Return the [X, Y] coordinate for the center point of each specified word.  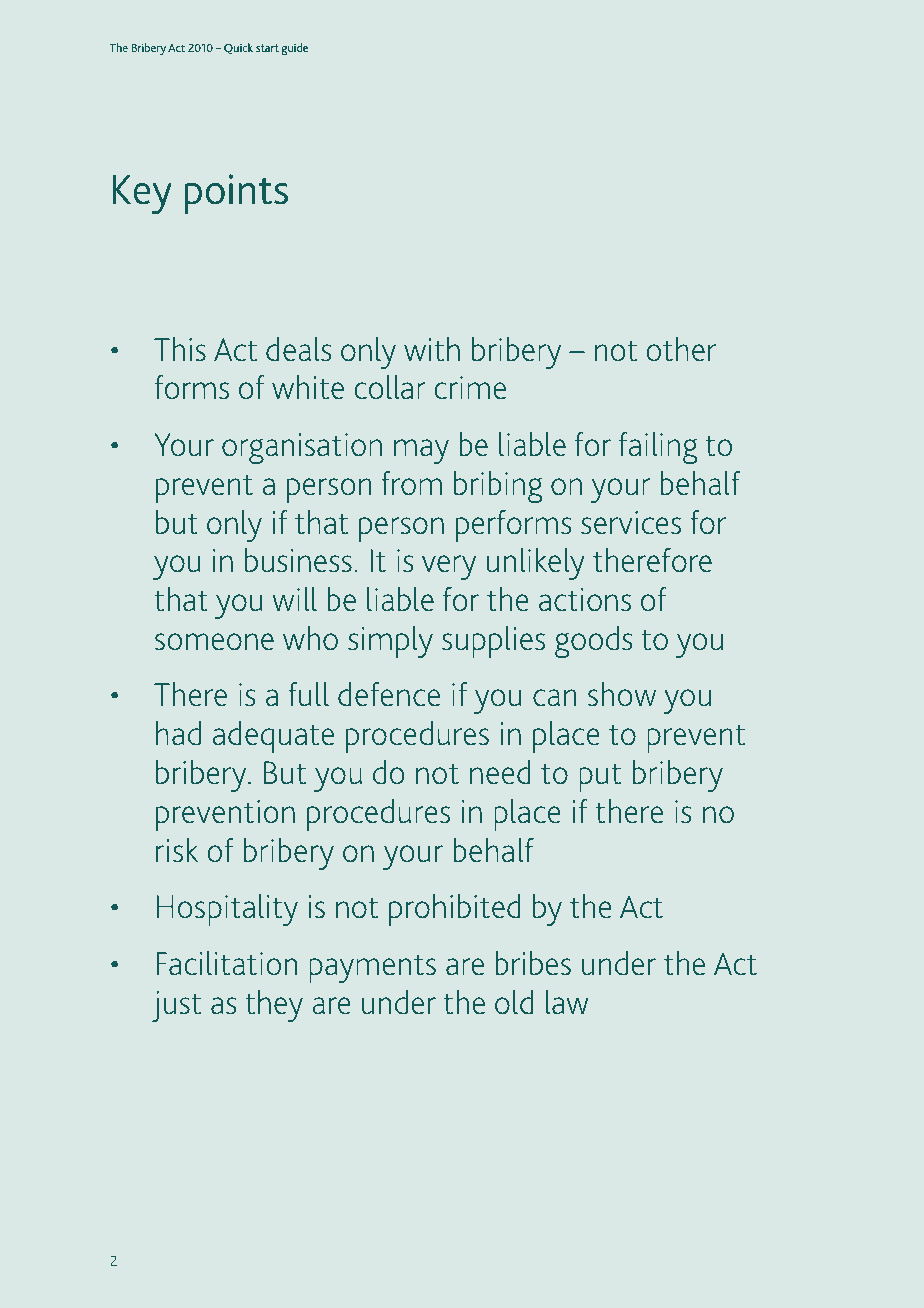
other [681, 349]
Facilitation [227, 963]
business [298, 560]
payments [372, 969]
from [411, 483]
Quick [238, 48]
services [631, 523]
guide [294, 49]
